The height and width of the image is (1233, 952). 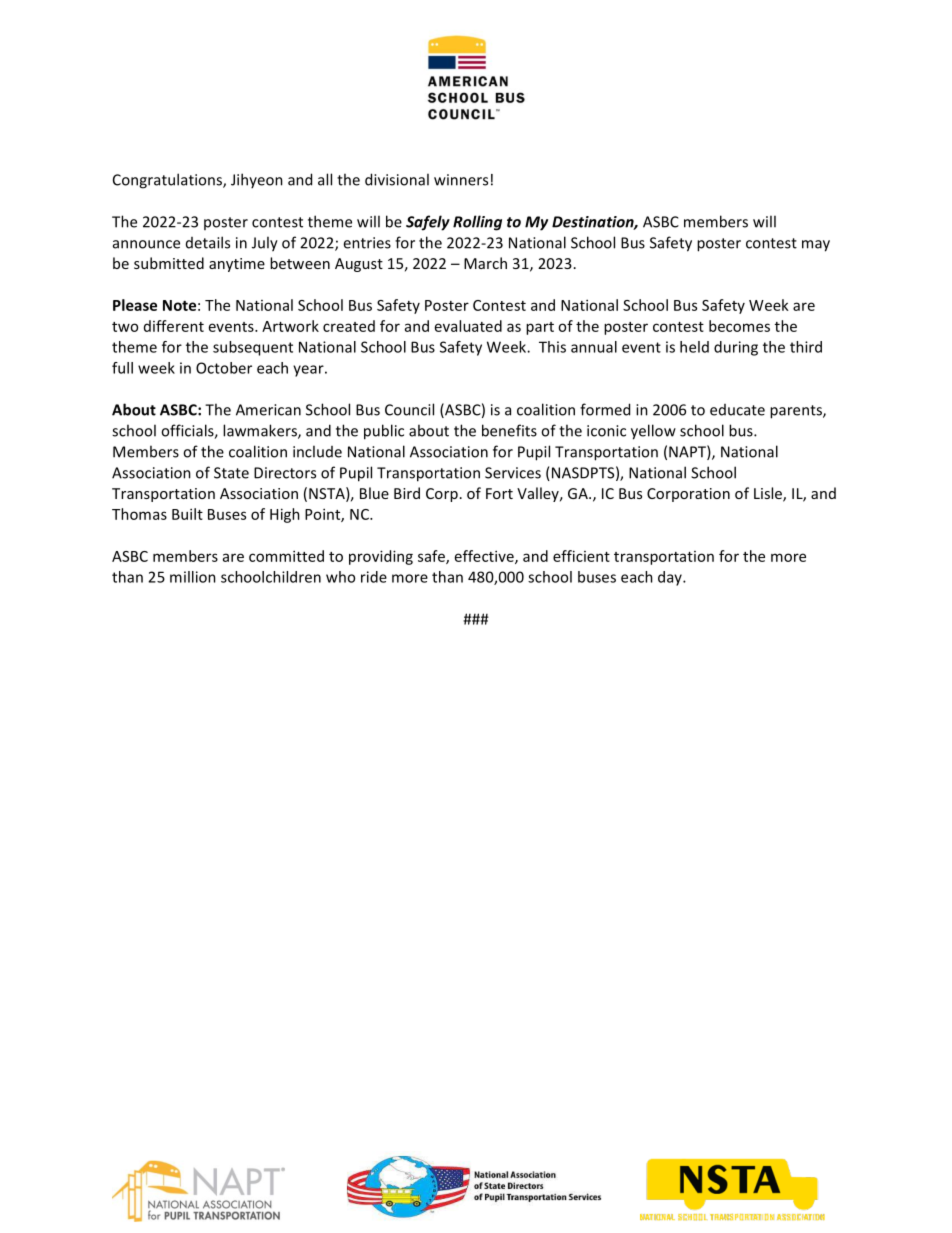 What do you see at coordinates (769, 494) in the image?
I see `Lisle` at bounding box center [769, 494].
